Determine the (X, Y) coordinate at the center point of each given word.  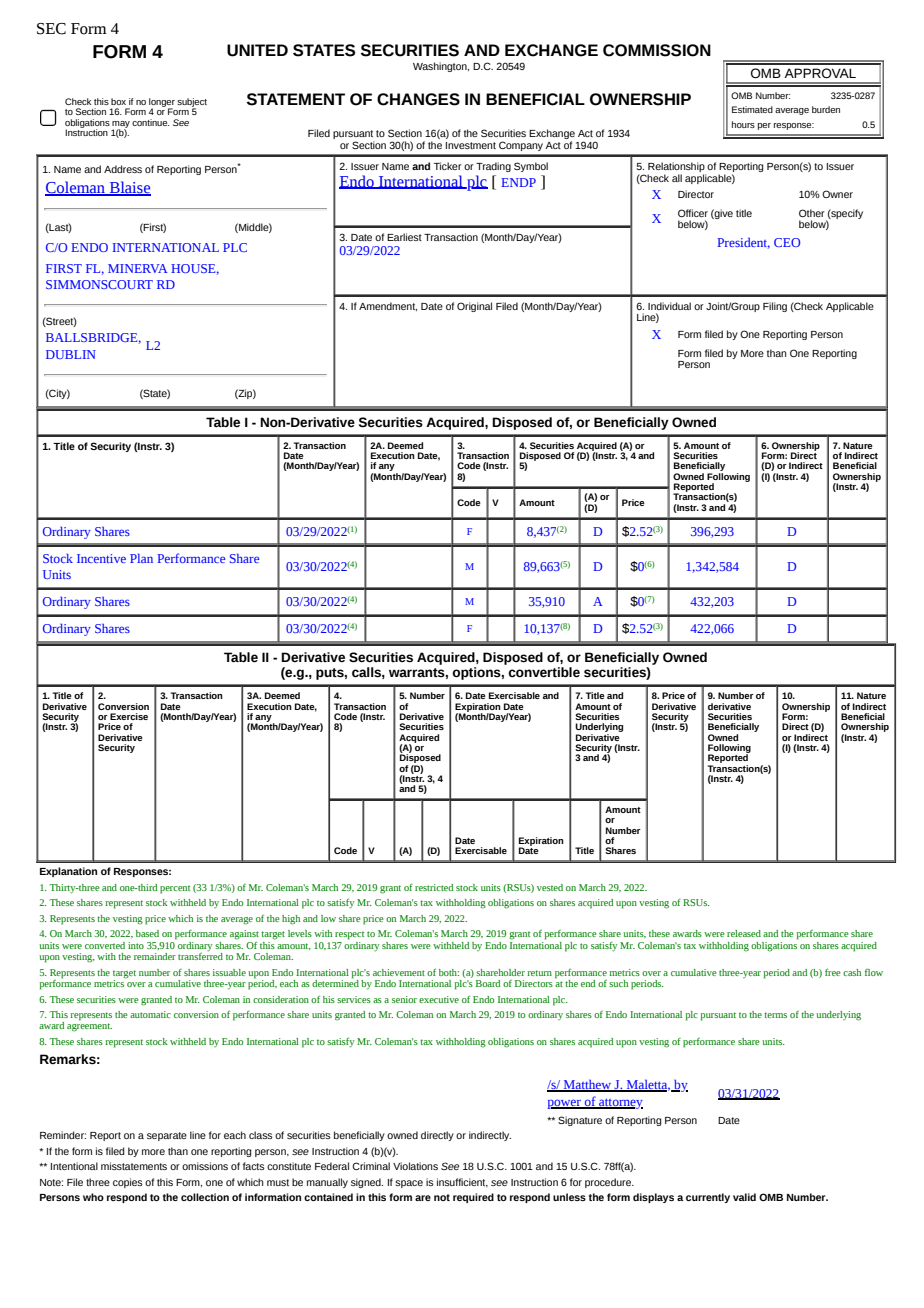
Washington (441, 67)
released (744, 933)
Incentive (101, 558)
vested (550, 887)
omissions (205, 1166)
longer (162, 103)
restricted (434, 887)
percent (175, 889)
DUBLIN (71, 354)
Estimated (752, 109)
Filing (775, 307)
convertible (544, 672)
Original (474, 307)
